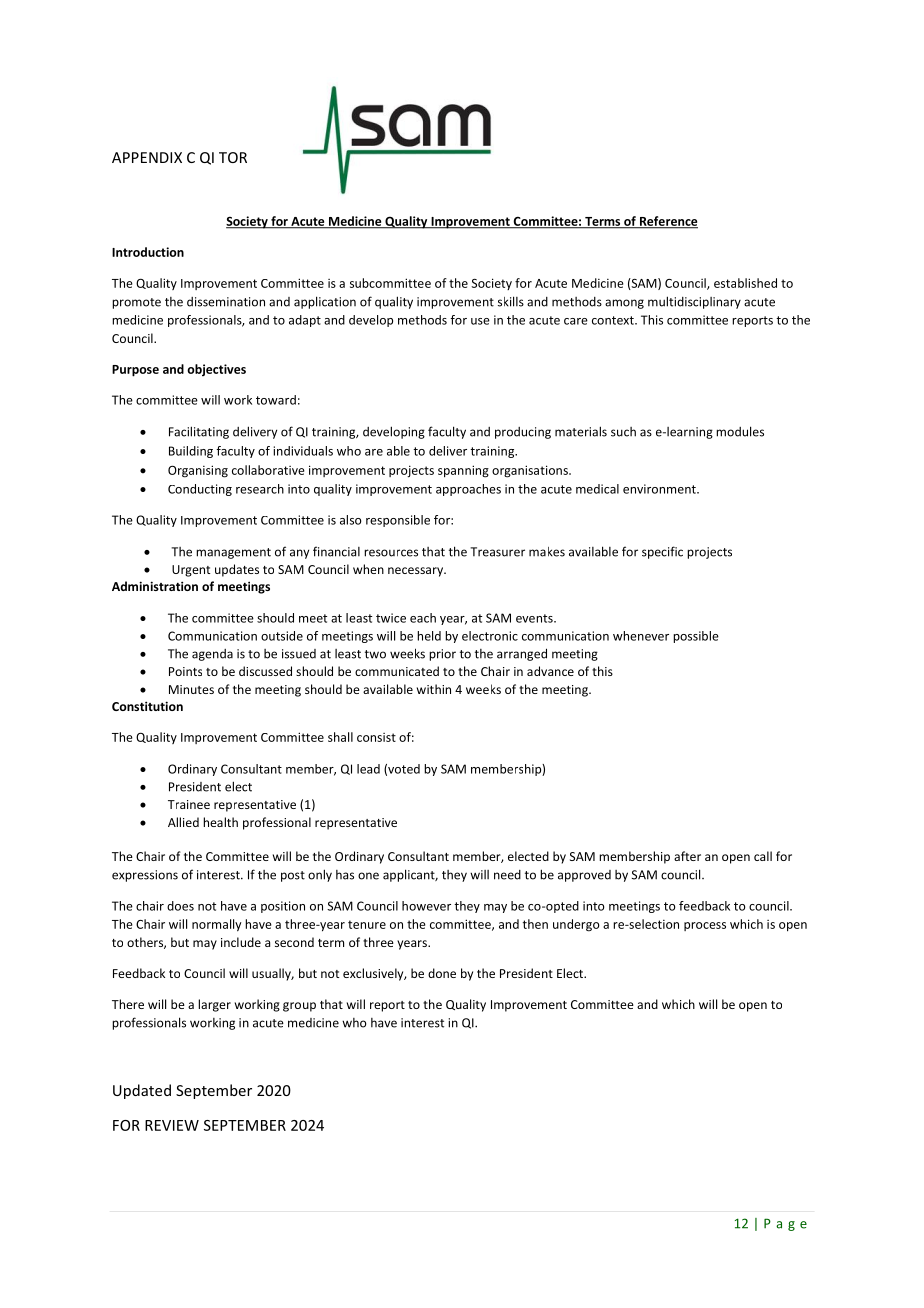 The width and height of the image is (924, 1308). What do you see at coordinates (172, 1125) in the image?
I see `REVIEW` at bounding box center [172, 1125].
